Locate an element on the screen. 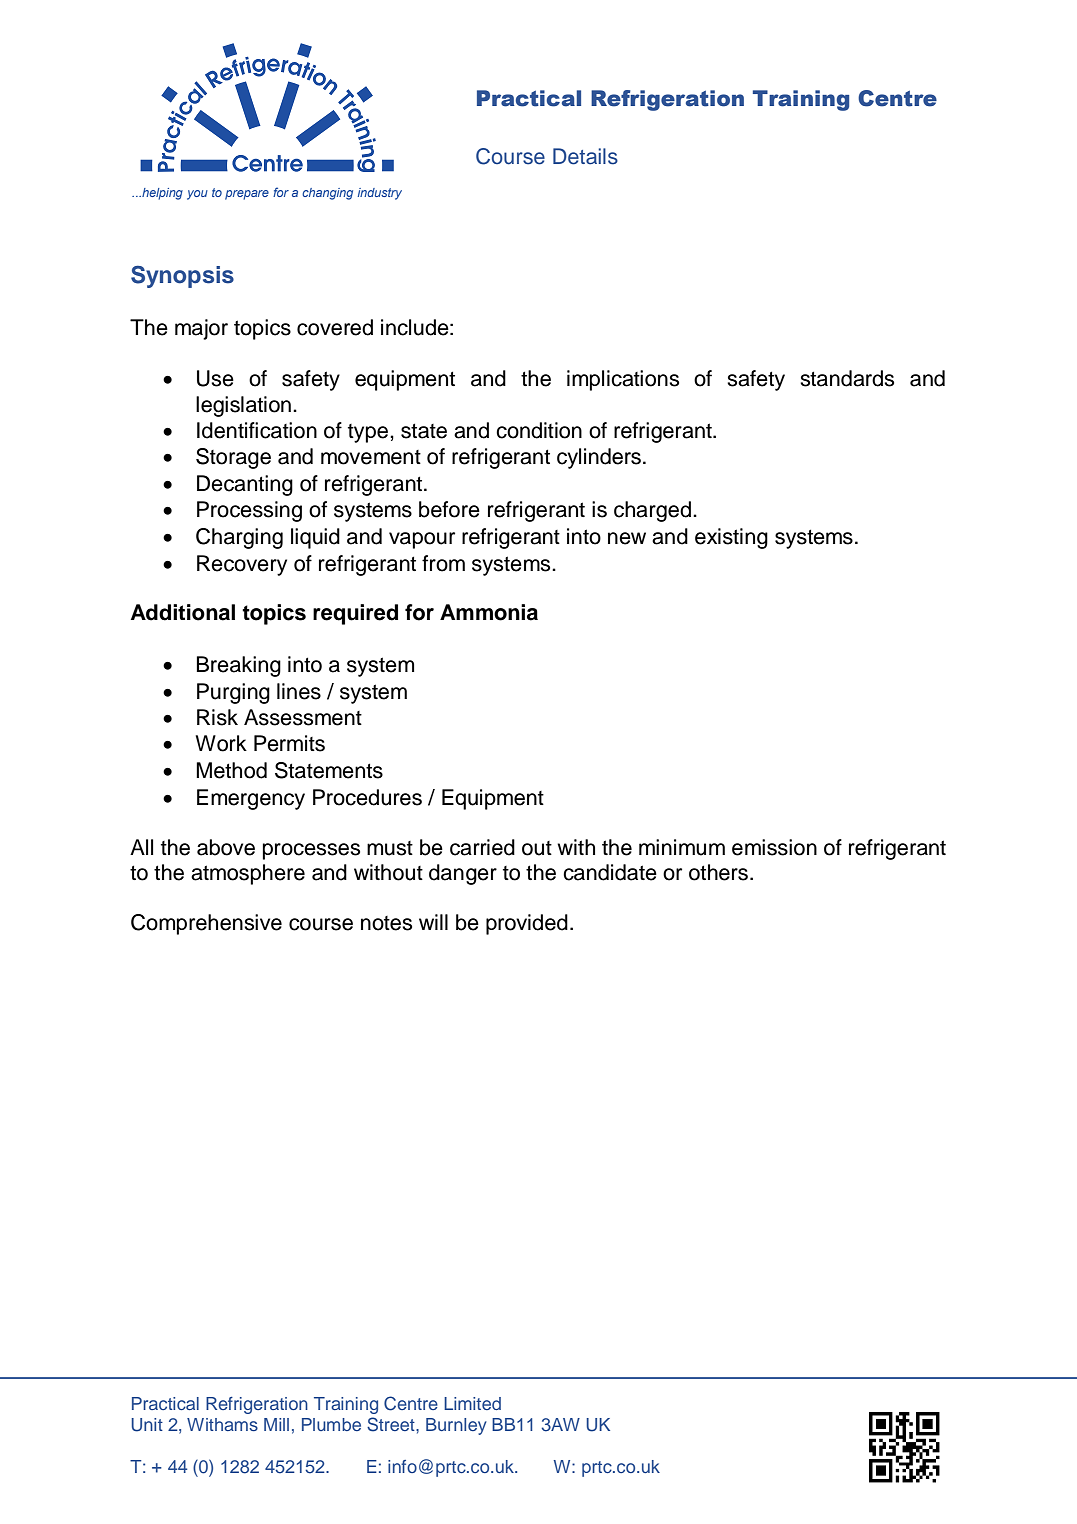  Burnley is located at coordinates (456, 1426).
